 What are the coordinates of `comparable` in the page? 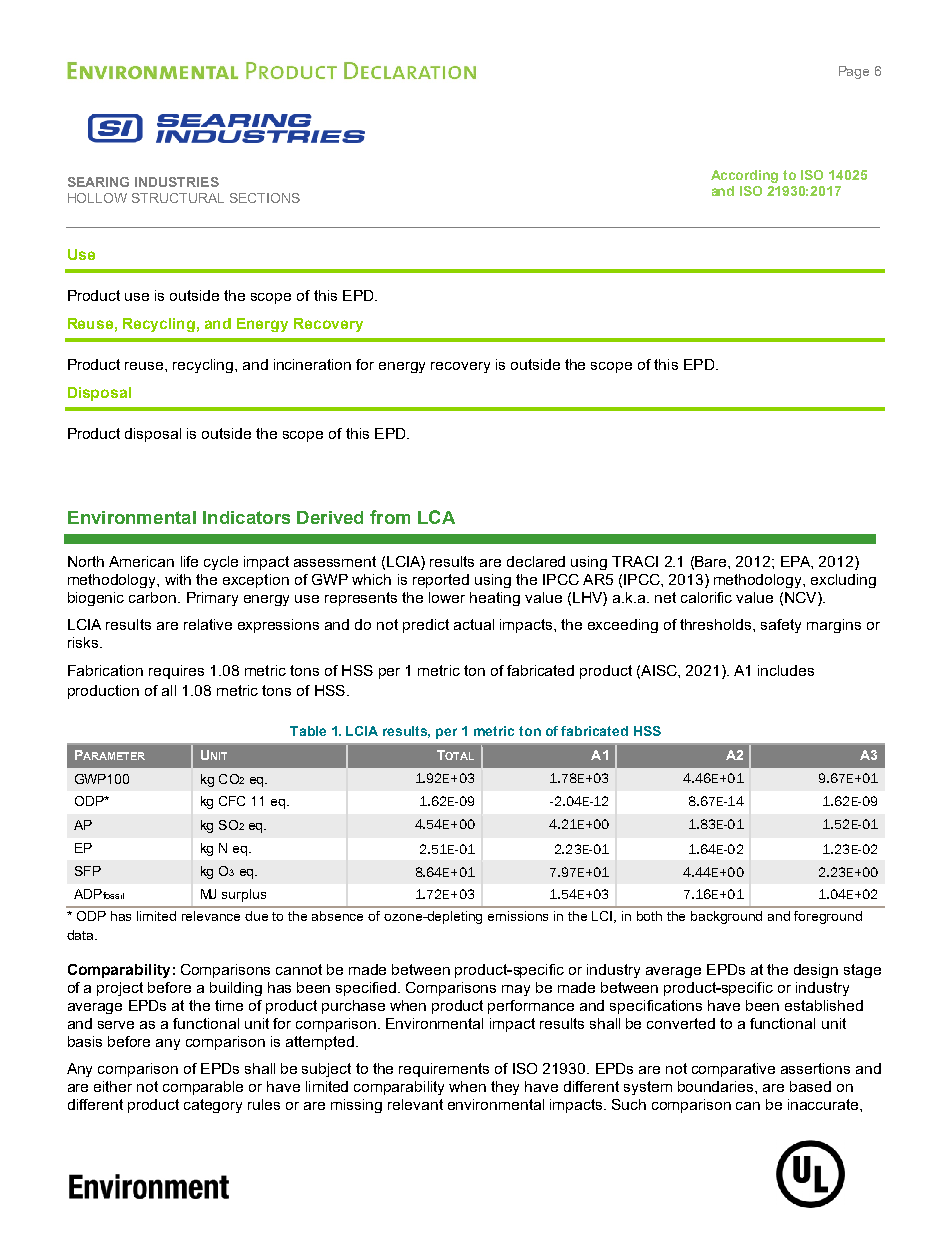 It's located at (203, 1088).
